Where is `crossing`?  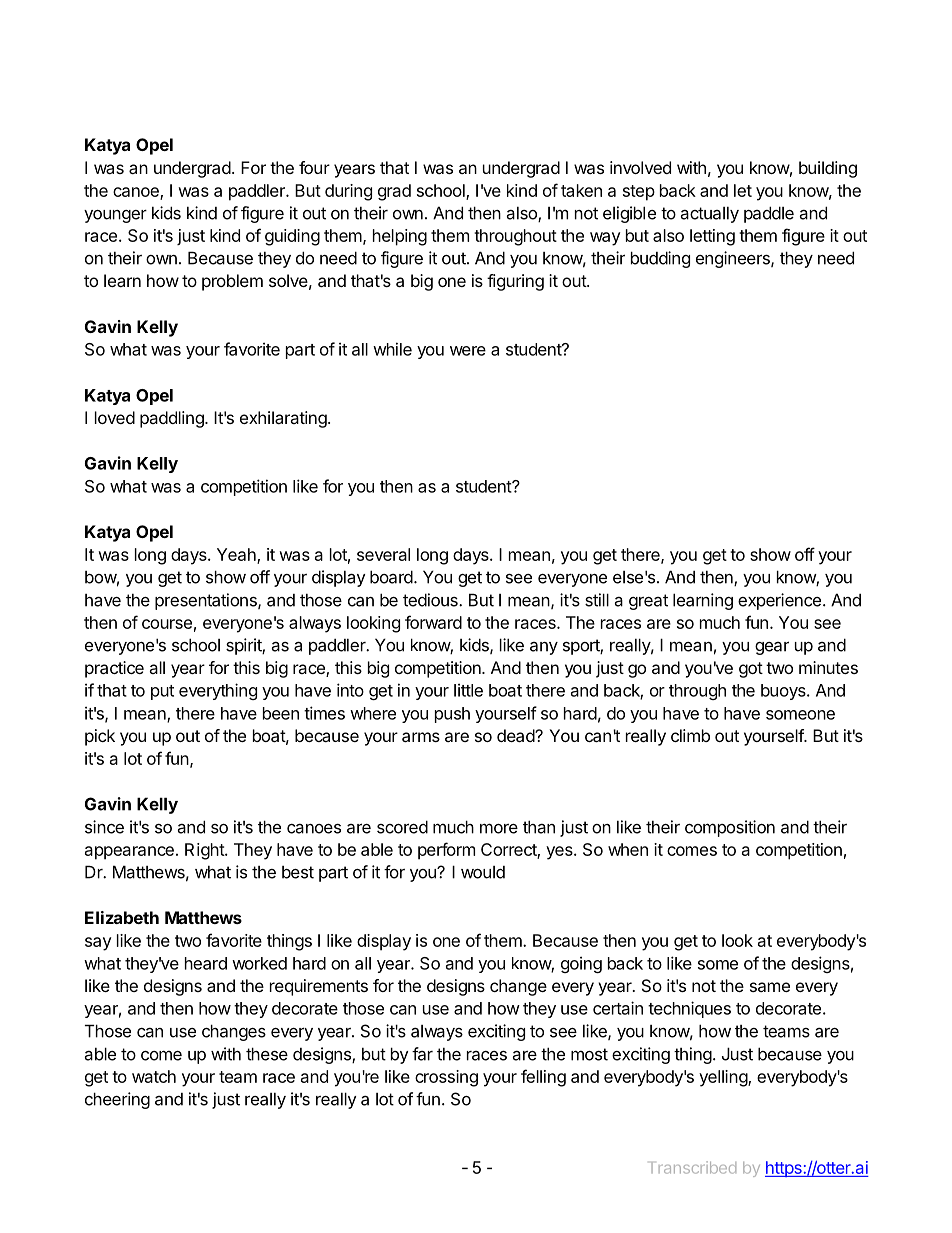 crossing is located at coordinates (446, 1078).
